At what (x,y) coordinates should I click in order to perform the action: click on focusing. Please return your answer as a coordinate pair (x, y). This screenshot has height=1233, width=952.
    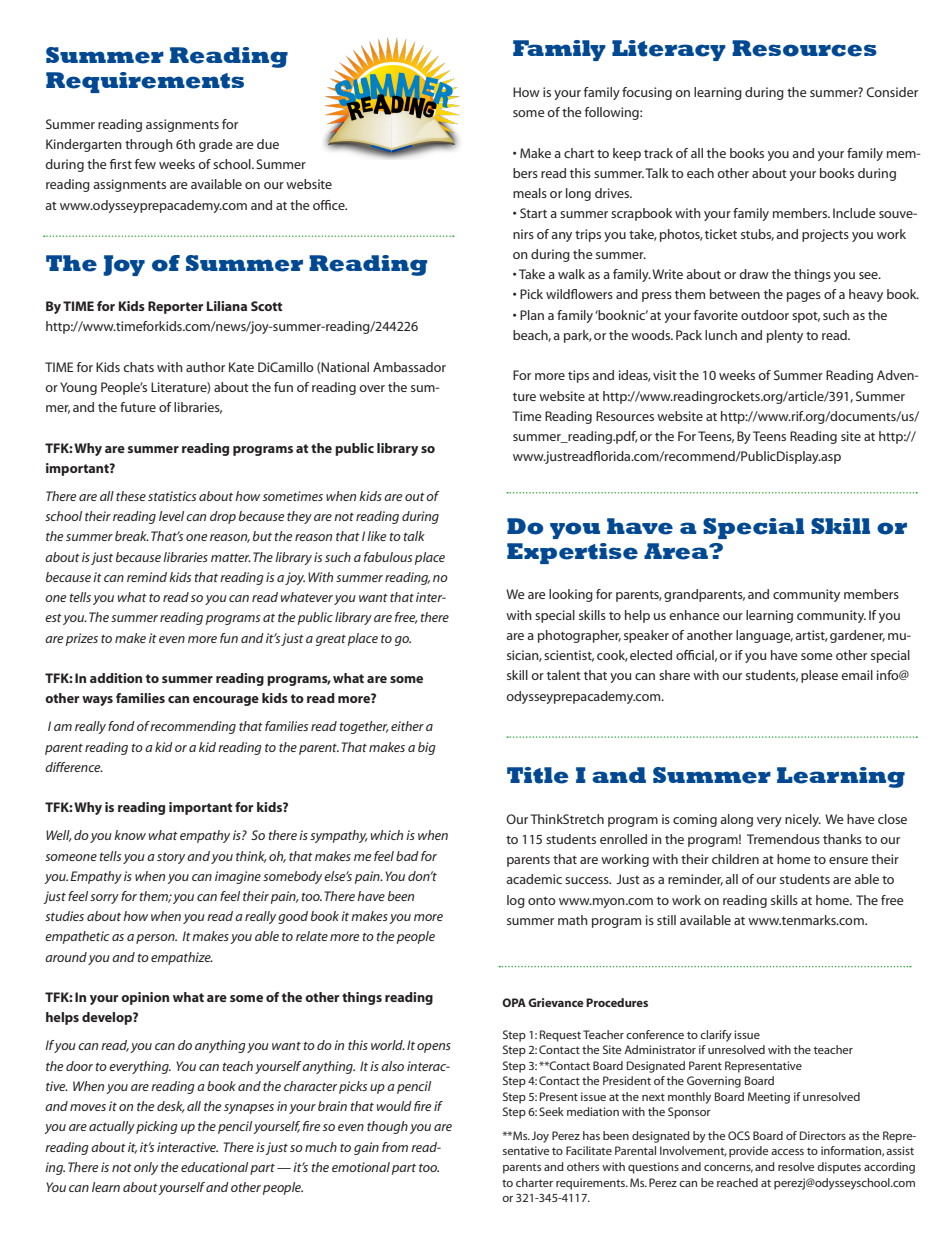
    Looking at the image, I should click on (647, 93).
